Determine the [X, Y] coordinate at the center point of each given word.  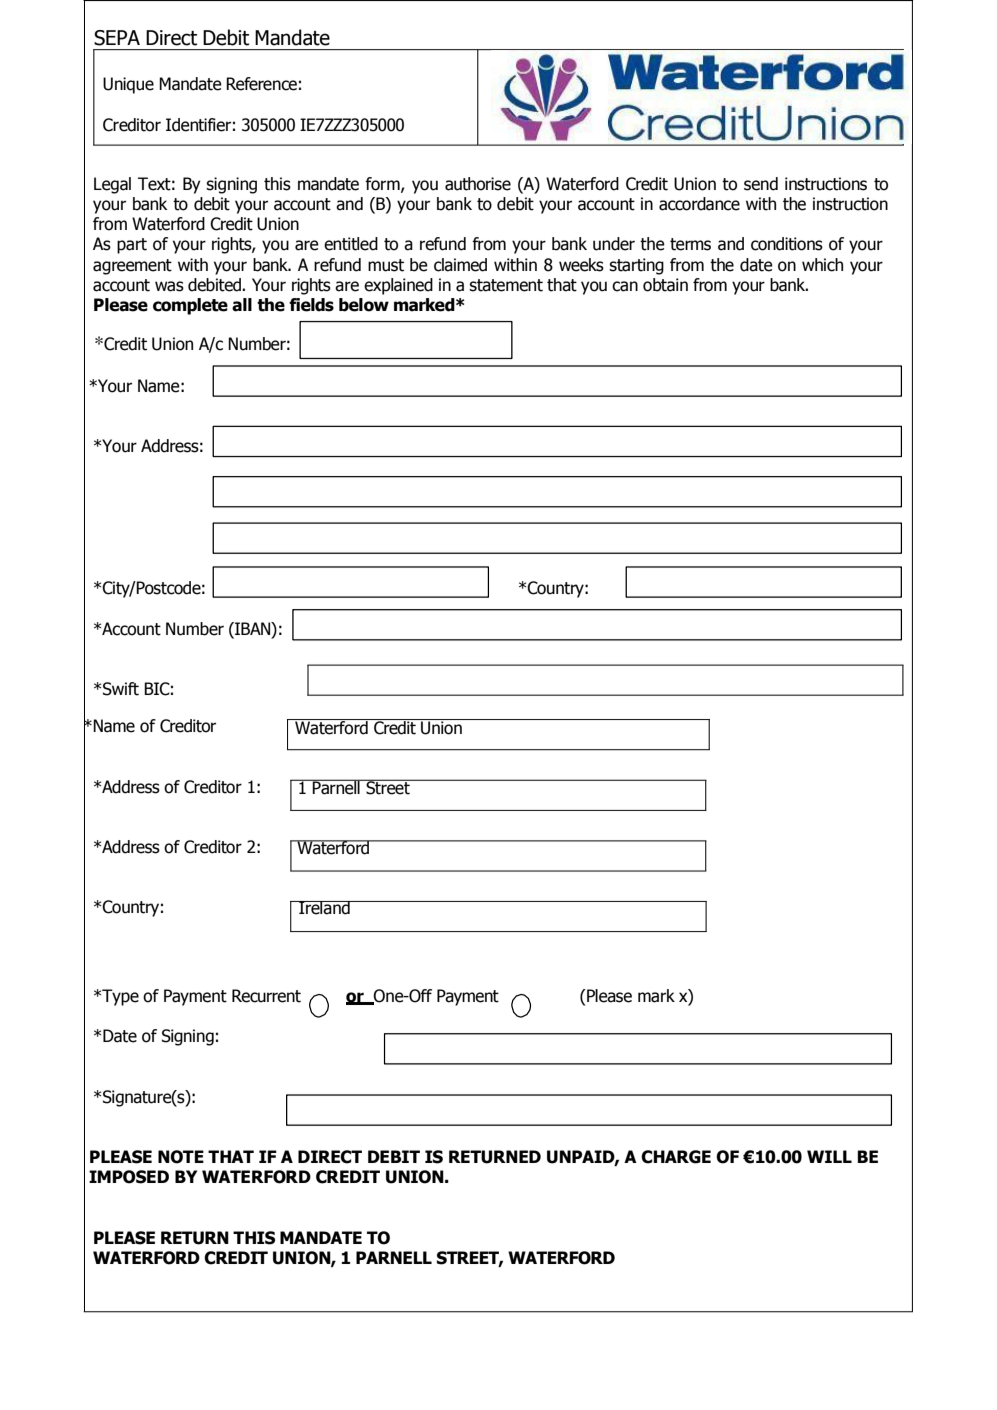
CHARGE [676, 1157]
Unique [128, 85]
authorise [478, 184]
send [761, 184]
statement [506, 285]
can [625, 286]
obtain [665, 285]
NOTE [181, 1157]
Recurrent [266, 996]
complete [190, 306]
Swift [121, 689]
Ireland [324, 908]
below [364, 305]
